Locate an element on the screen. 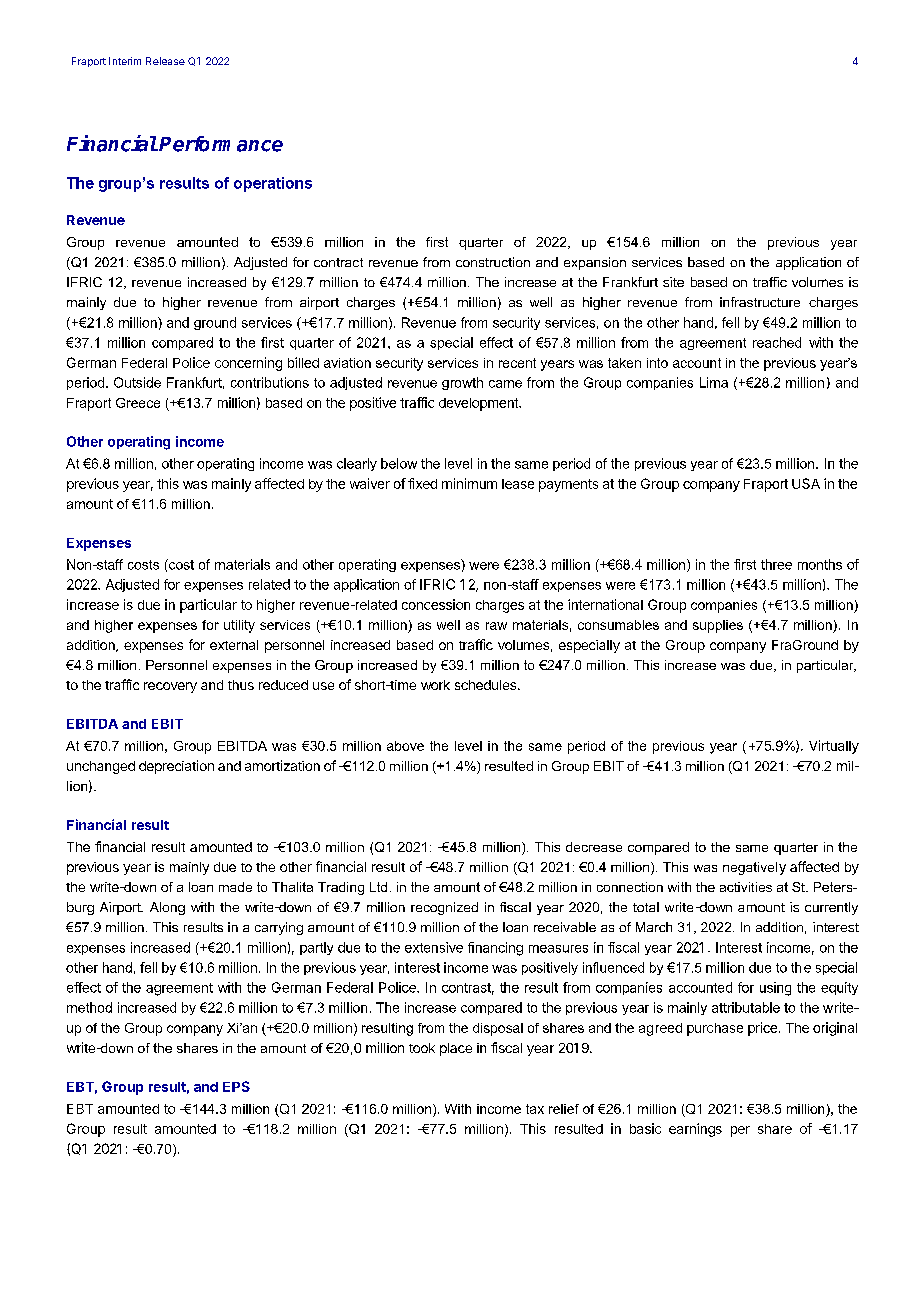 This screenshot has height=1308, width=924. development is located at coordinates (479, 404).
